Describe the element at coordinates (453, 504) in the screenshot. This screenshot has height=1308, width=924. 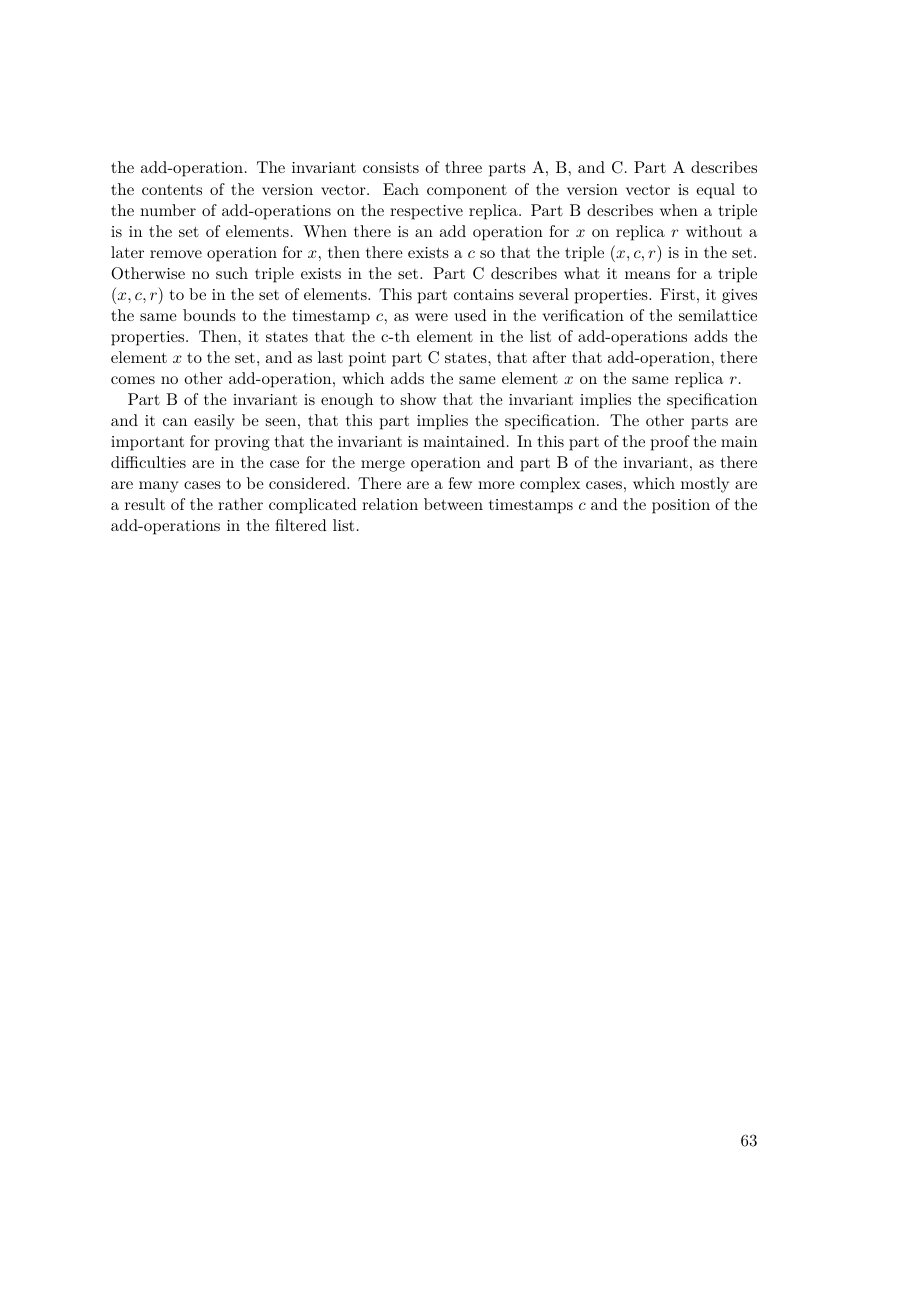
I see `between` at that location.
